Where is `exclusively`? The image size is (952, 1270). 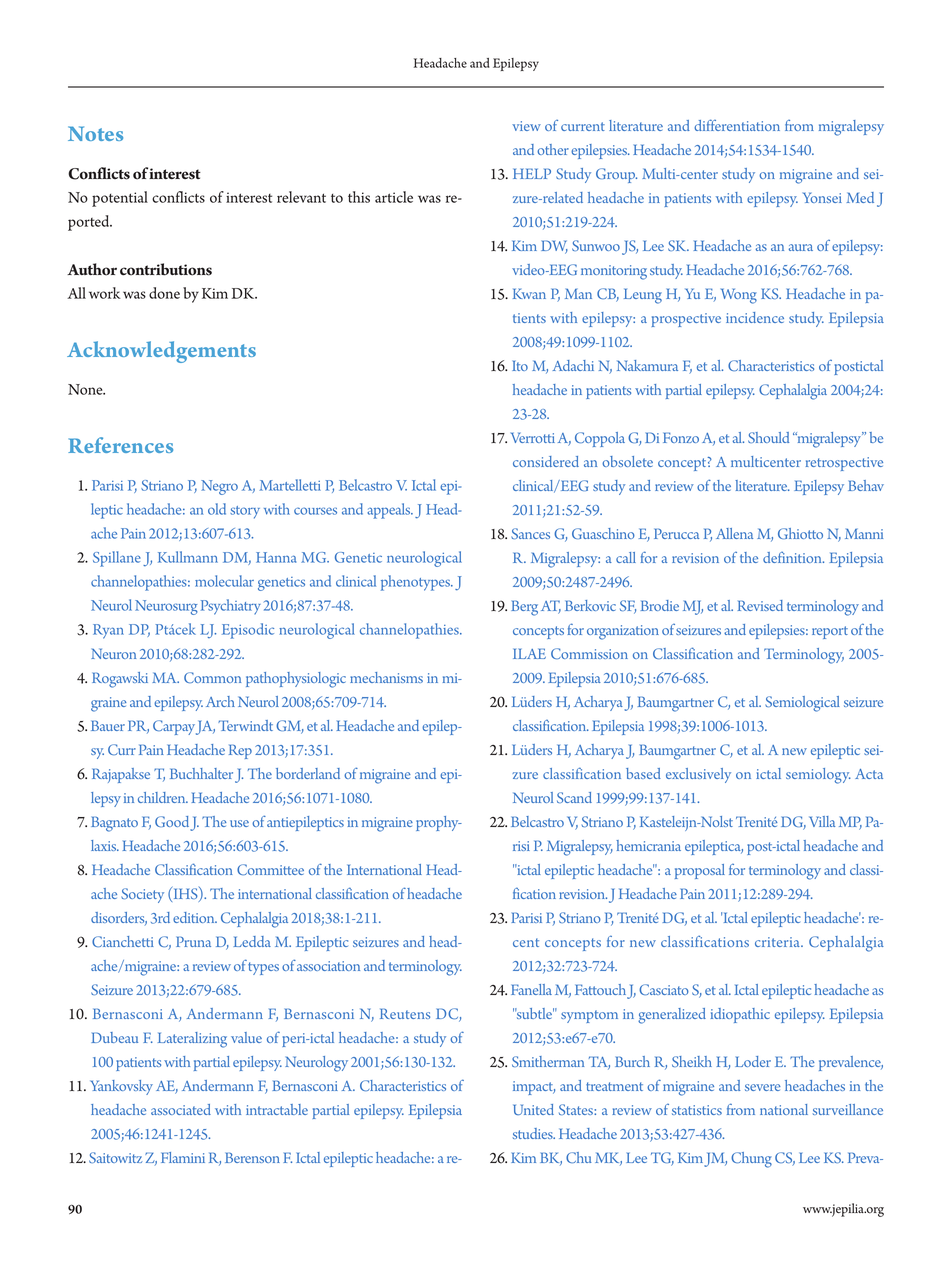 exclusively is located at coordinates (698, 775).
